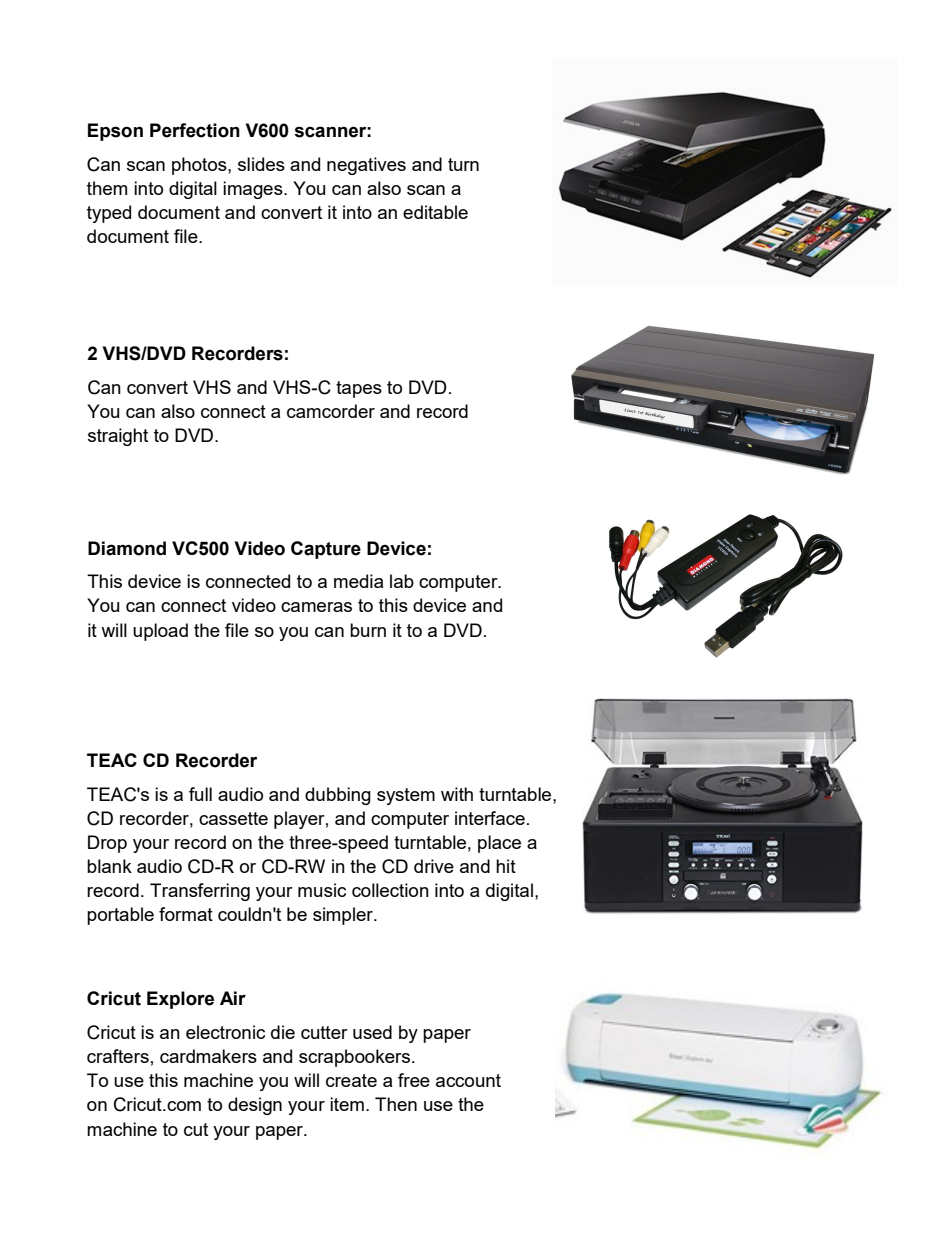  What do you see at coordinates (261, 164) in the image?
I see `slides` at bounding box center [261, 164].
